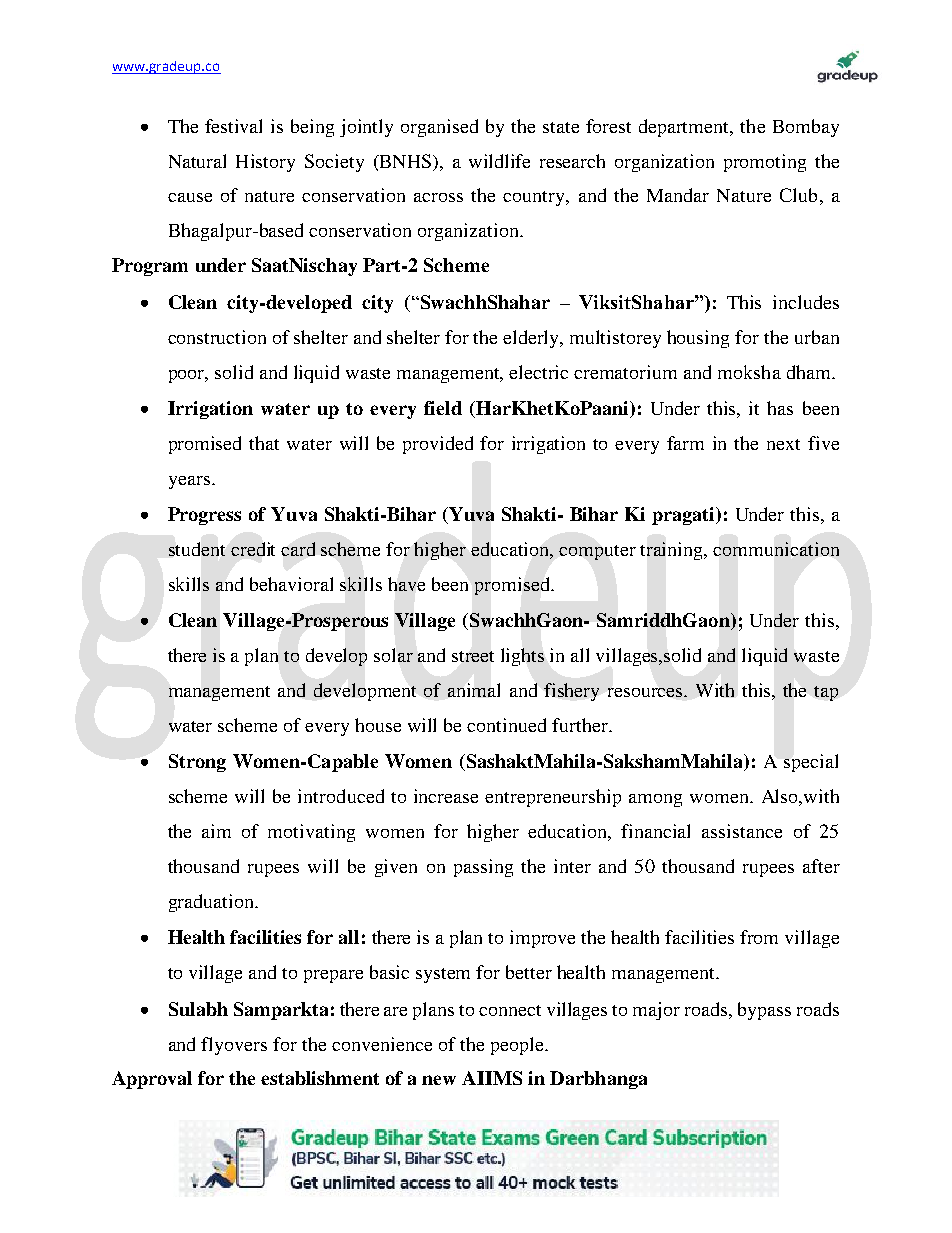 The width and height of the screenshot is (952, 1233). Describe the element at coordinates (197, 161) in the screenshot. I see `Natural` at that location.
